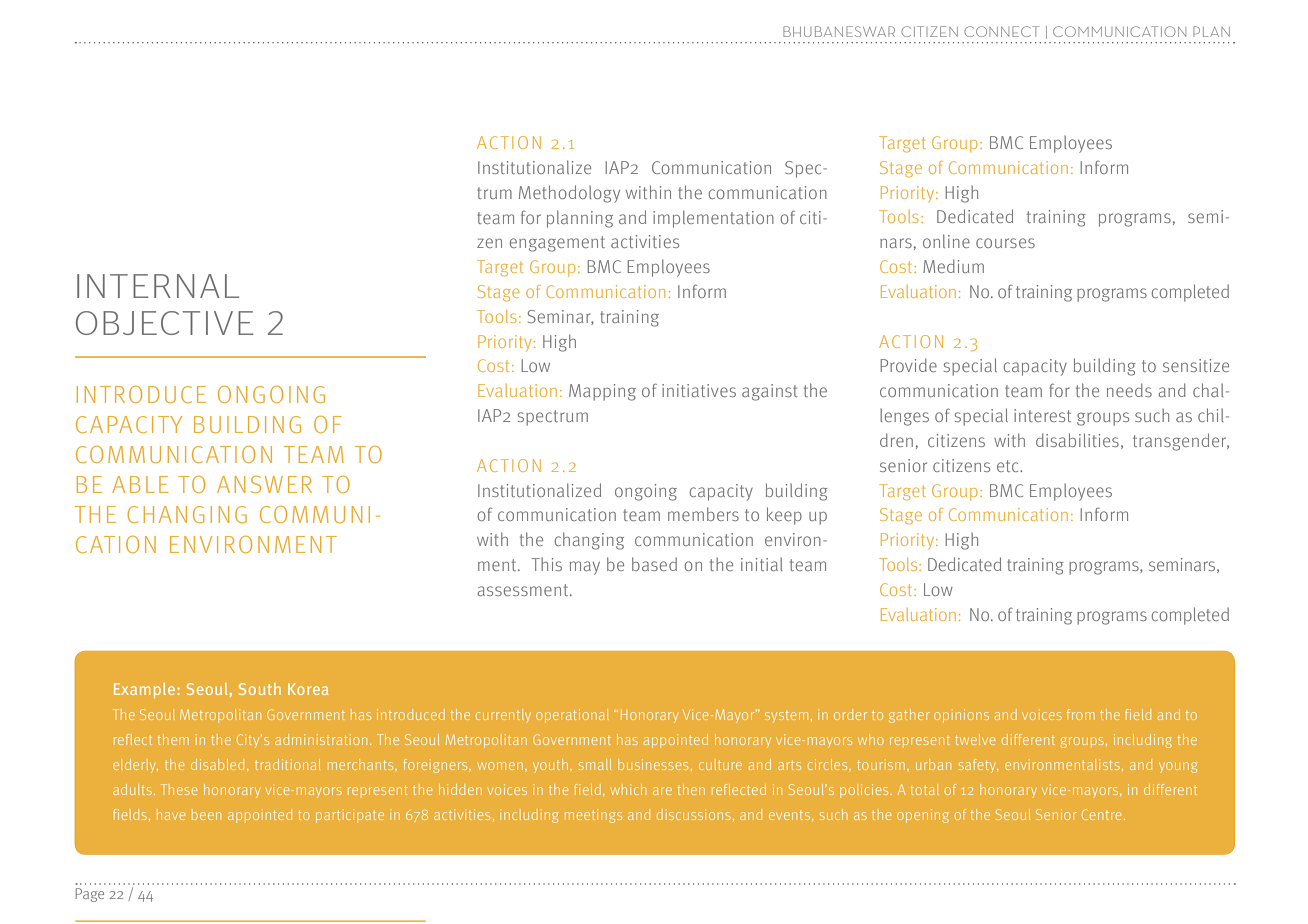 The width and height of the screenshot is (1308, 924). I want to click on South, so click(260, 689).
